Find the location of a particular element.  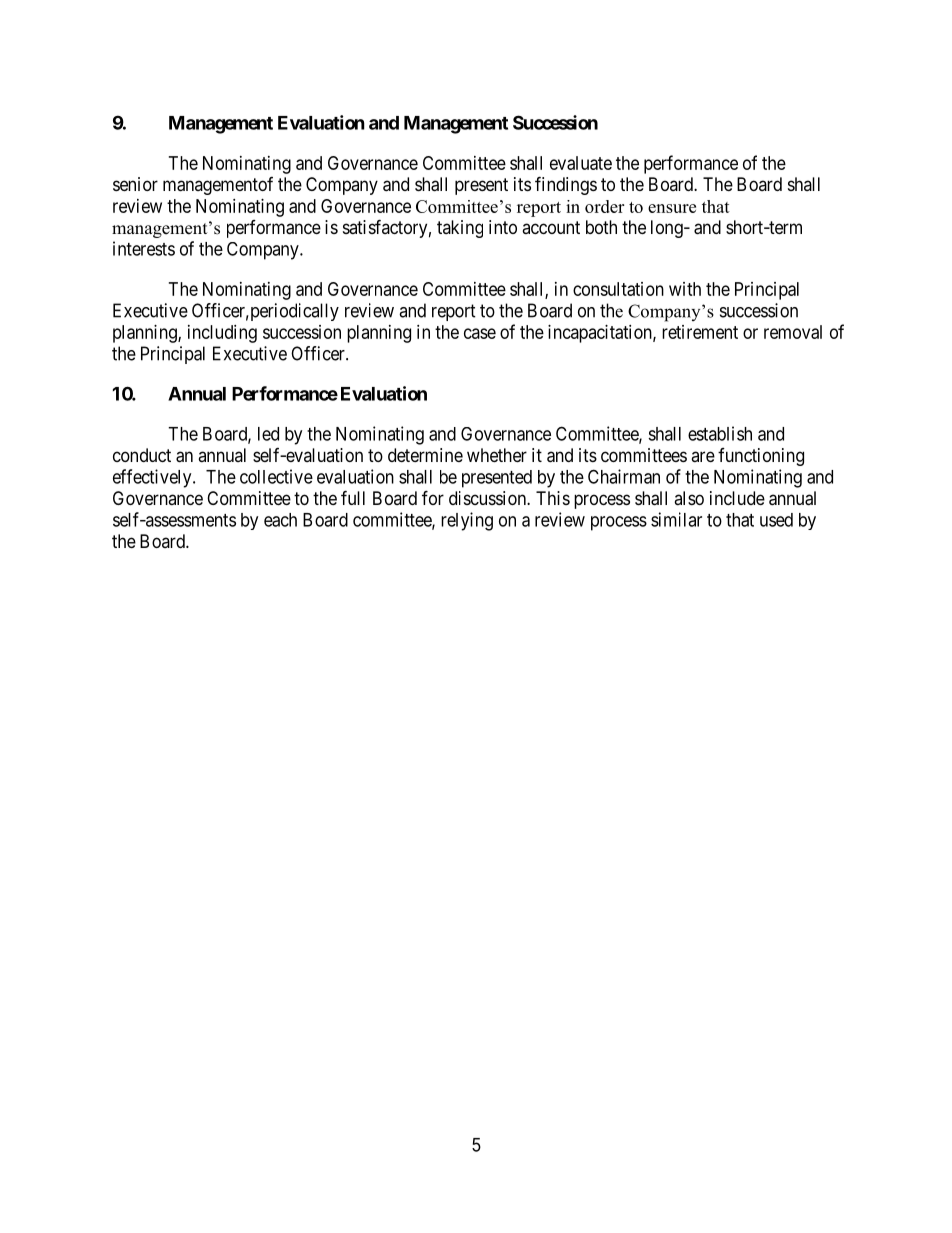

both is located at coordinates (601, 227).
